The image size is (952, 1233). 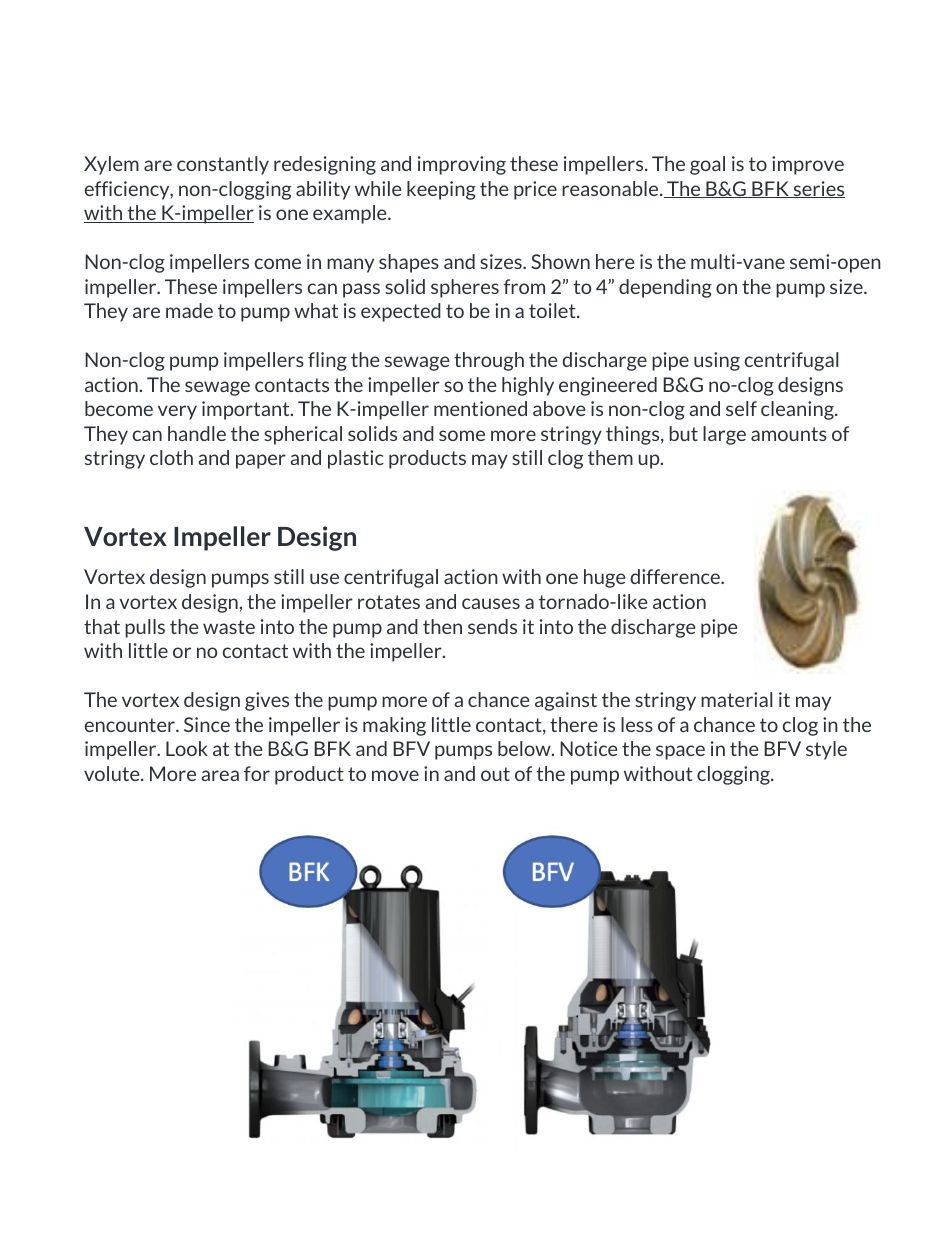 What do you see at coordinates (441, 190) in the screenshot?
I see `keeping` at bounding box center [441, 190].
